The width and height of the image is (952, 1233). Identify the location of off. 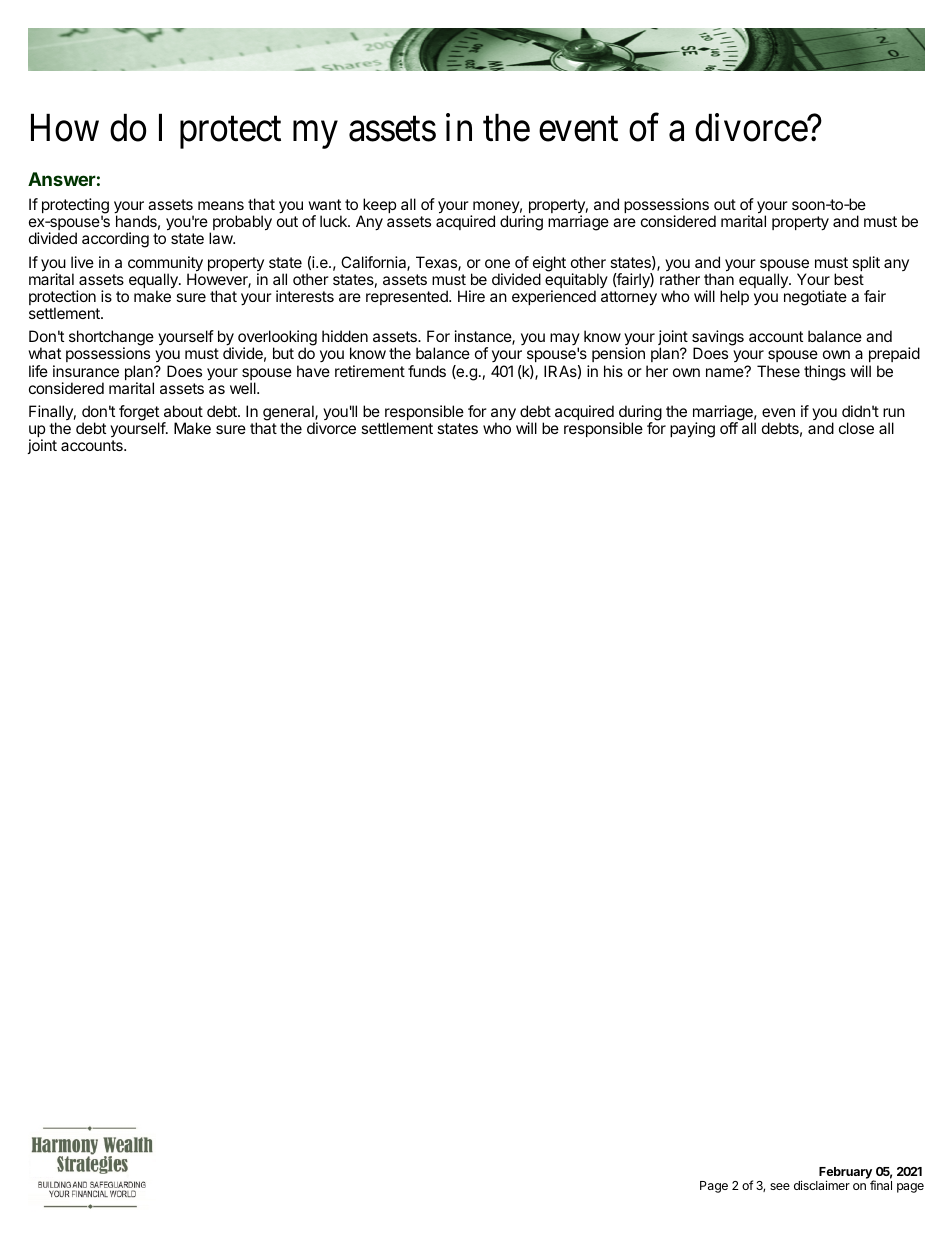
(729, 428).
